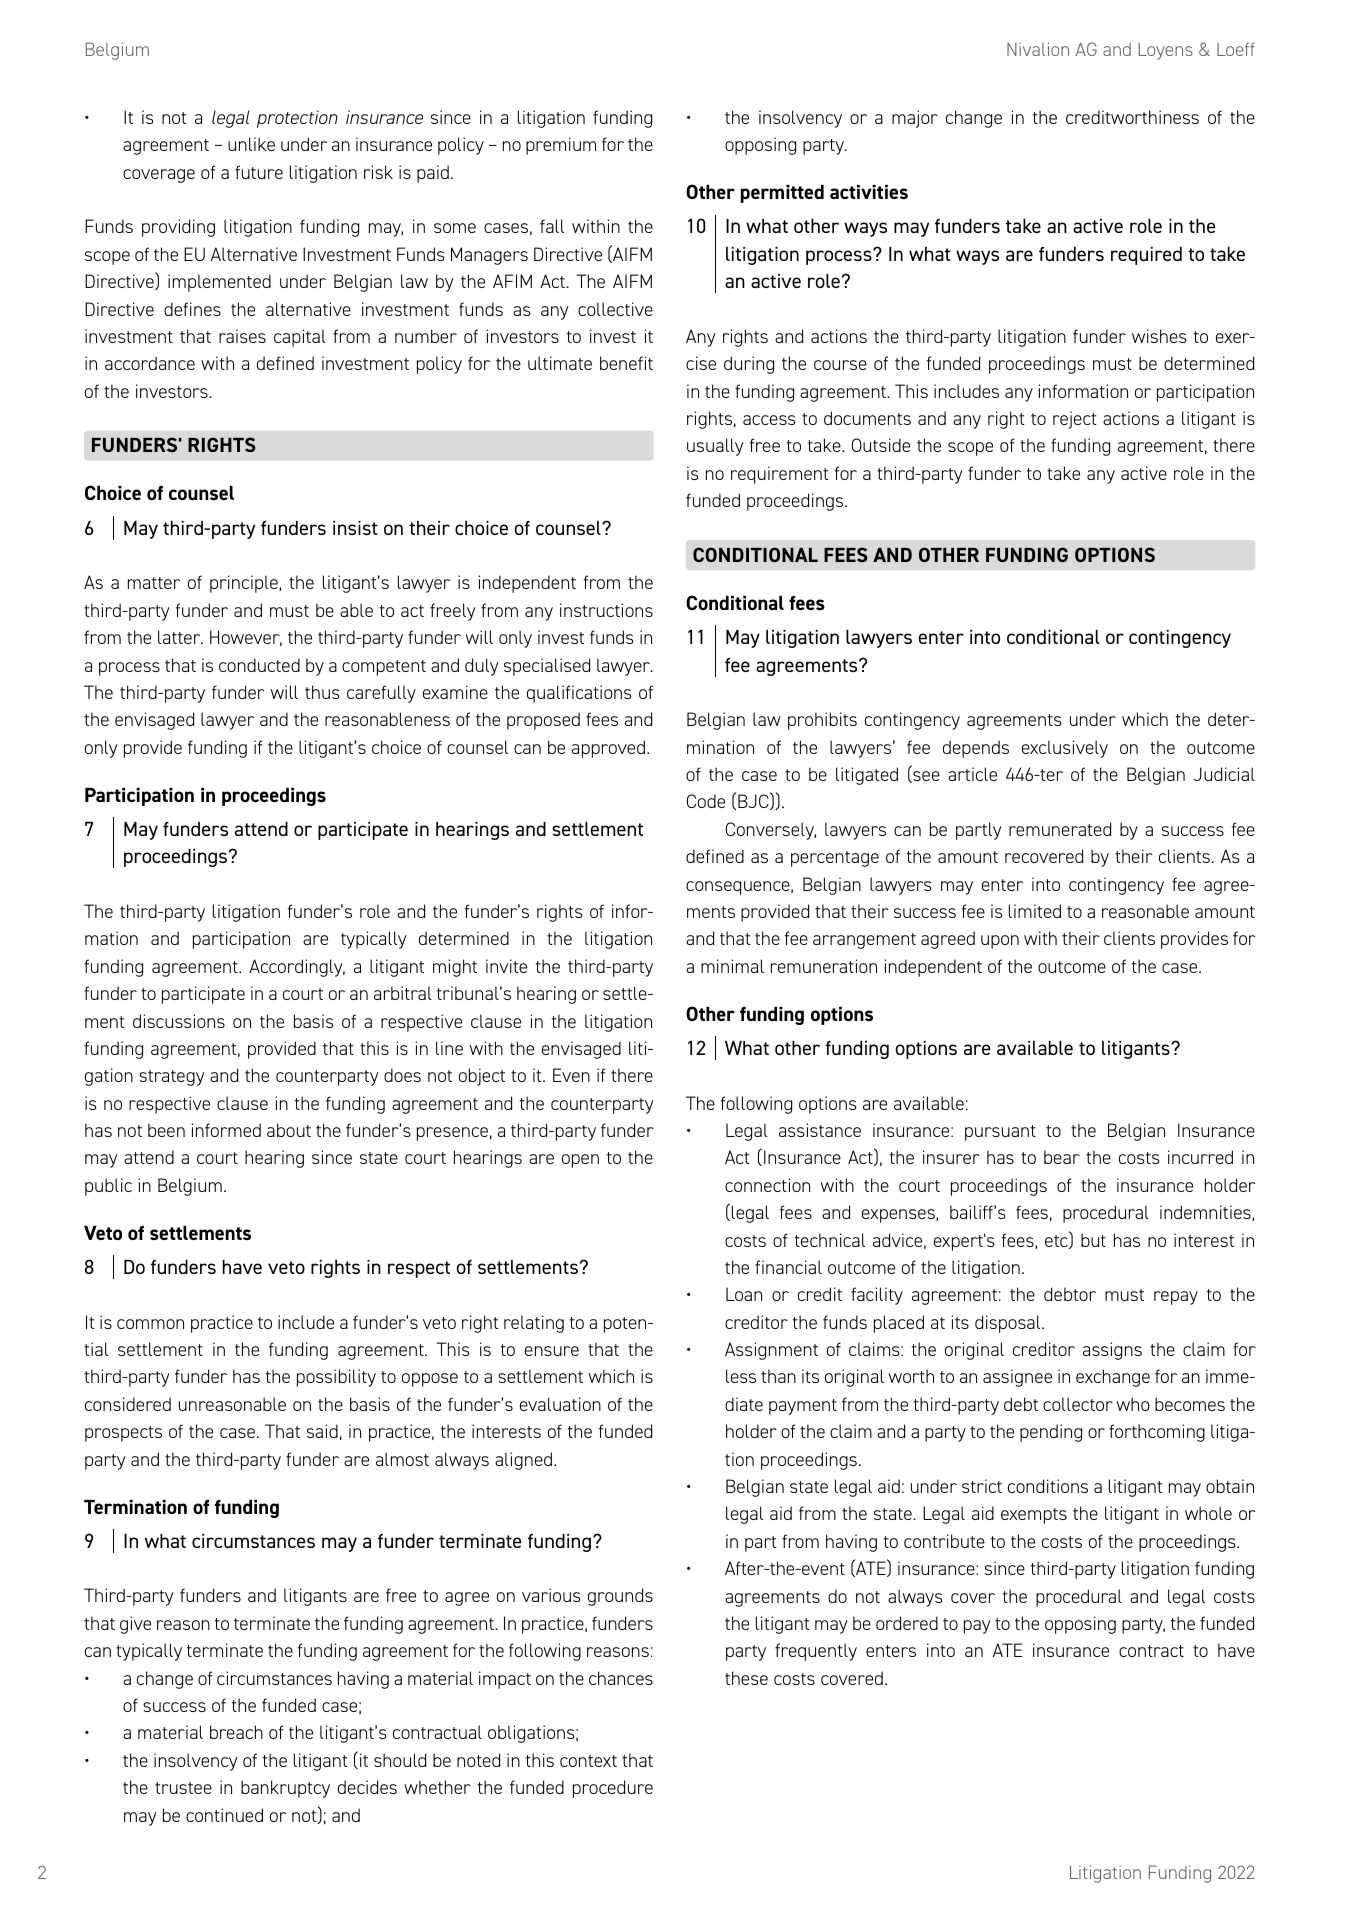  I want to click on minimal, so click(732, 966).
